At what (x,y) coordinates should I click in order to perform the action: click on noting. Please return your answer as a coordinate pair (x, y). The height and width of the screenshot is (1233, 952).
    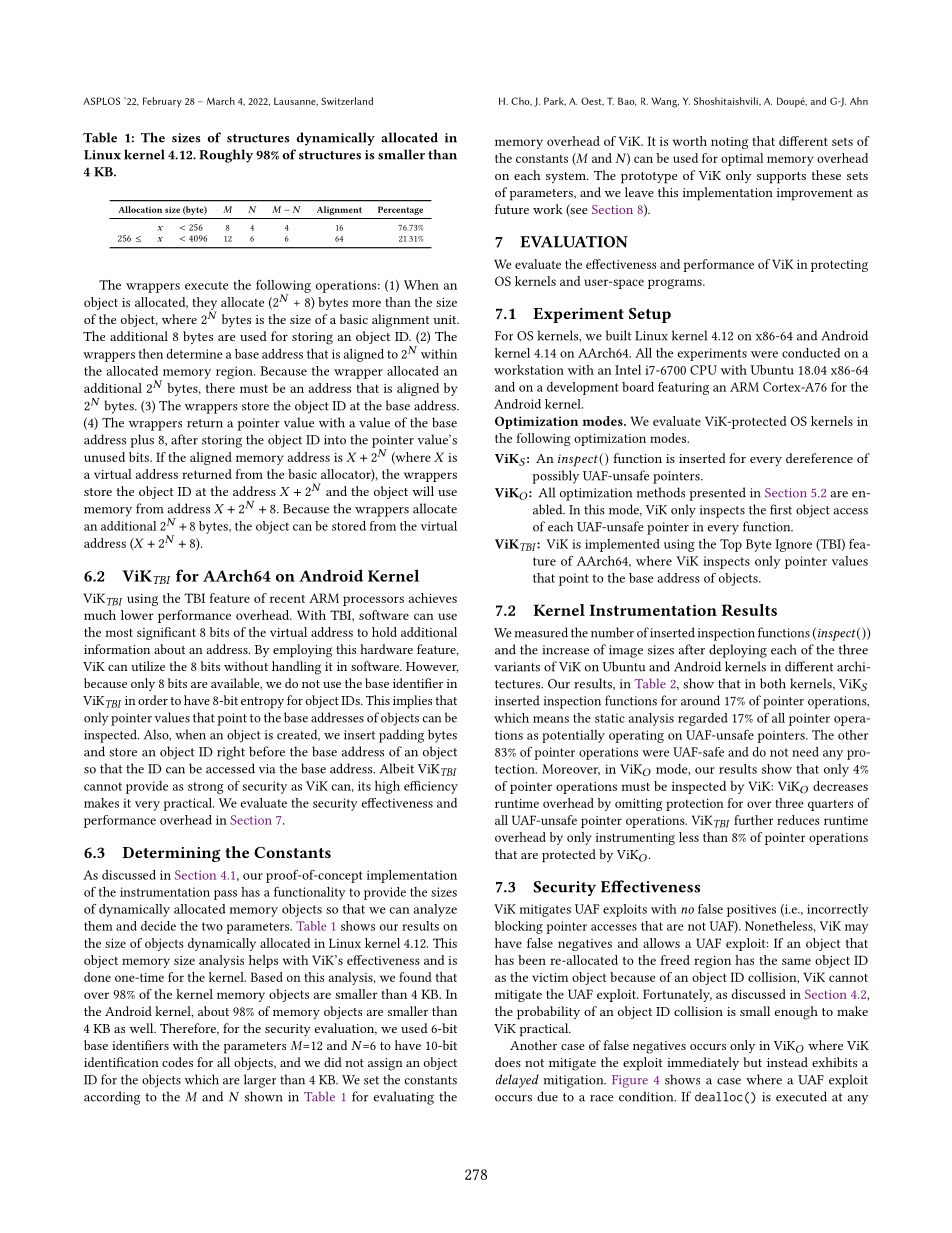
    Looking at the image, I should click on (729, 143).
